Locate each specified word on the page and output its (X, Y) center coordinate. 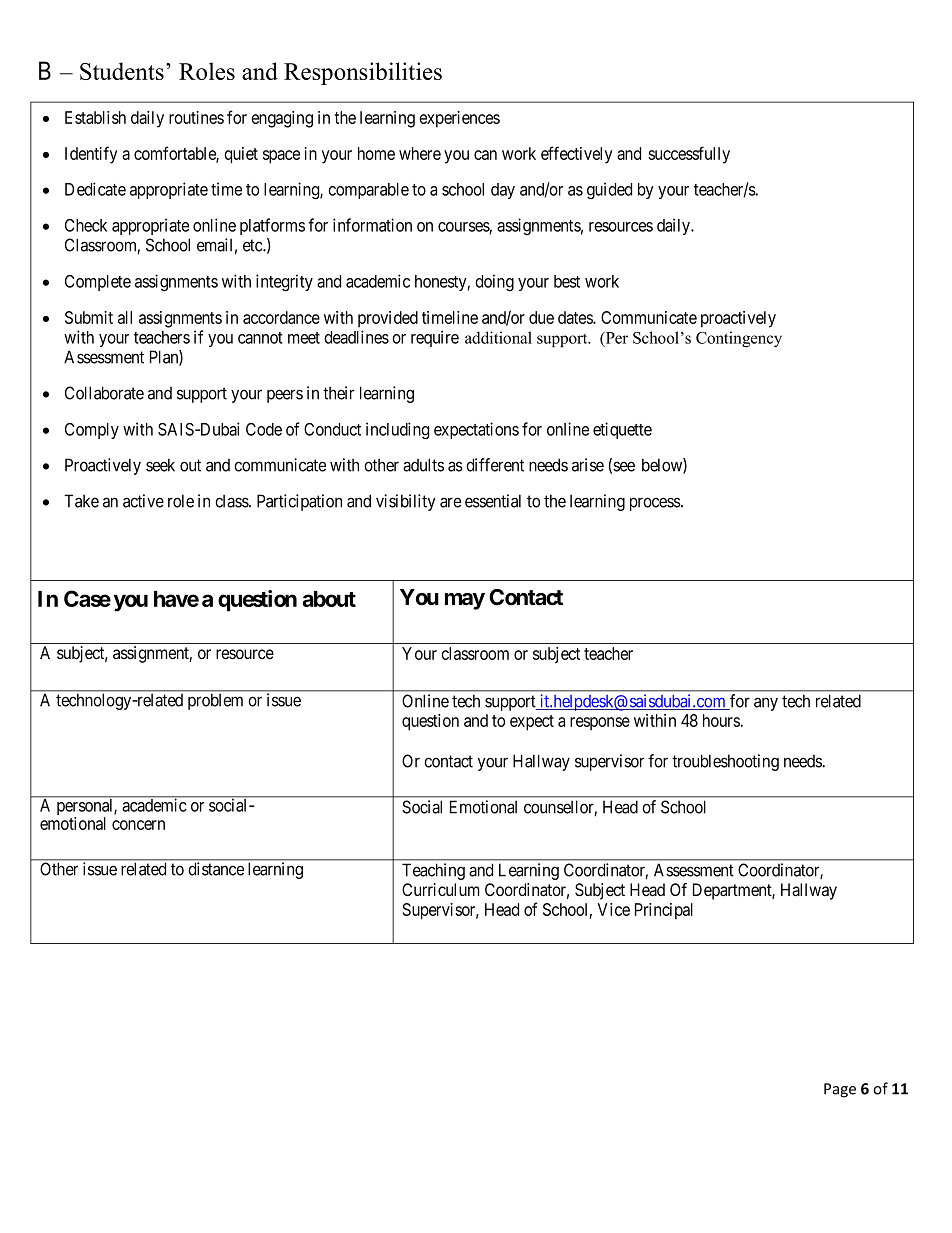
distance (216, 869)
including (397, 431)
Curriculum (440, 889)
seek (160, 465)
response (600, 724)
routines (196, 117)
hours (722, 720)
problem (215, 702)
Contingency (739, 339)
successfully (689, 155)
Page (840, 1090)
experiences (459, 119)
